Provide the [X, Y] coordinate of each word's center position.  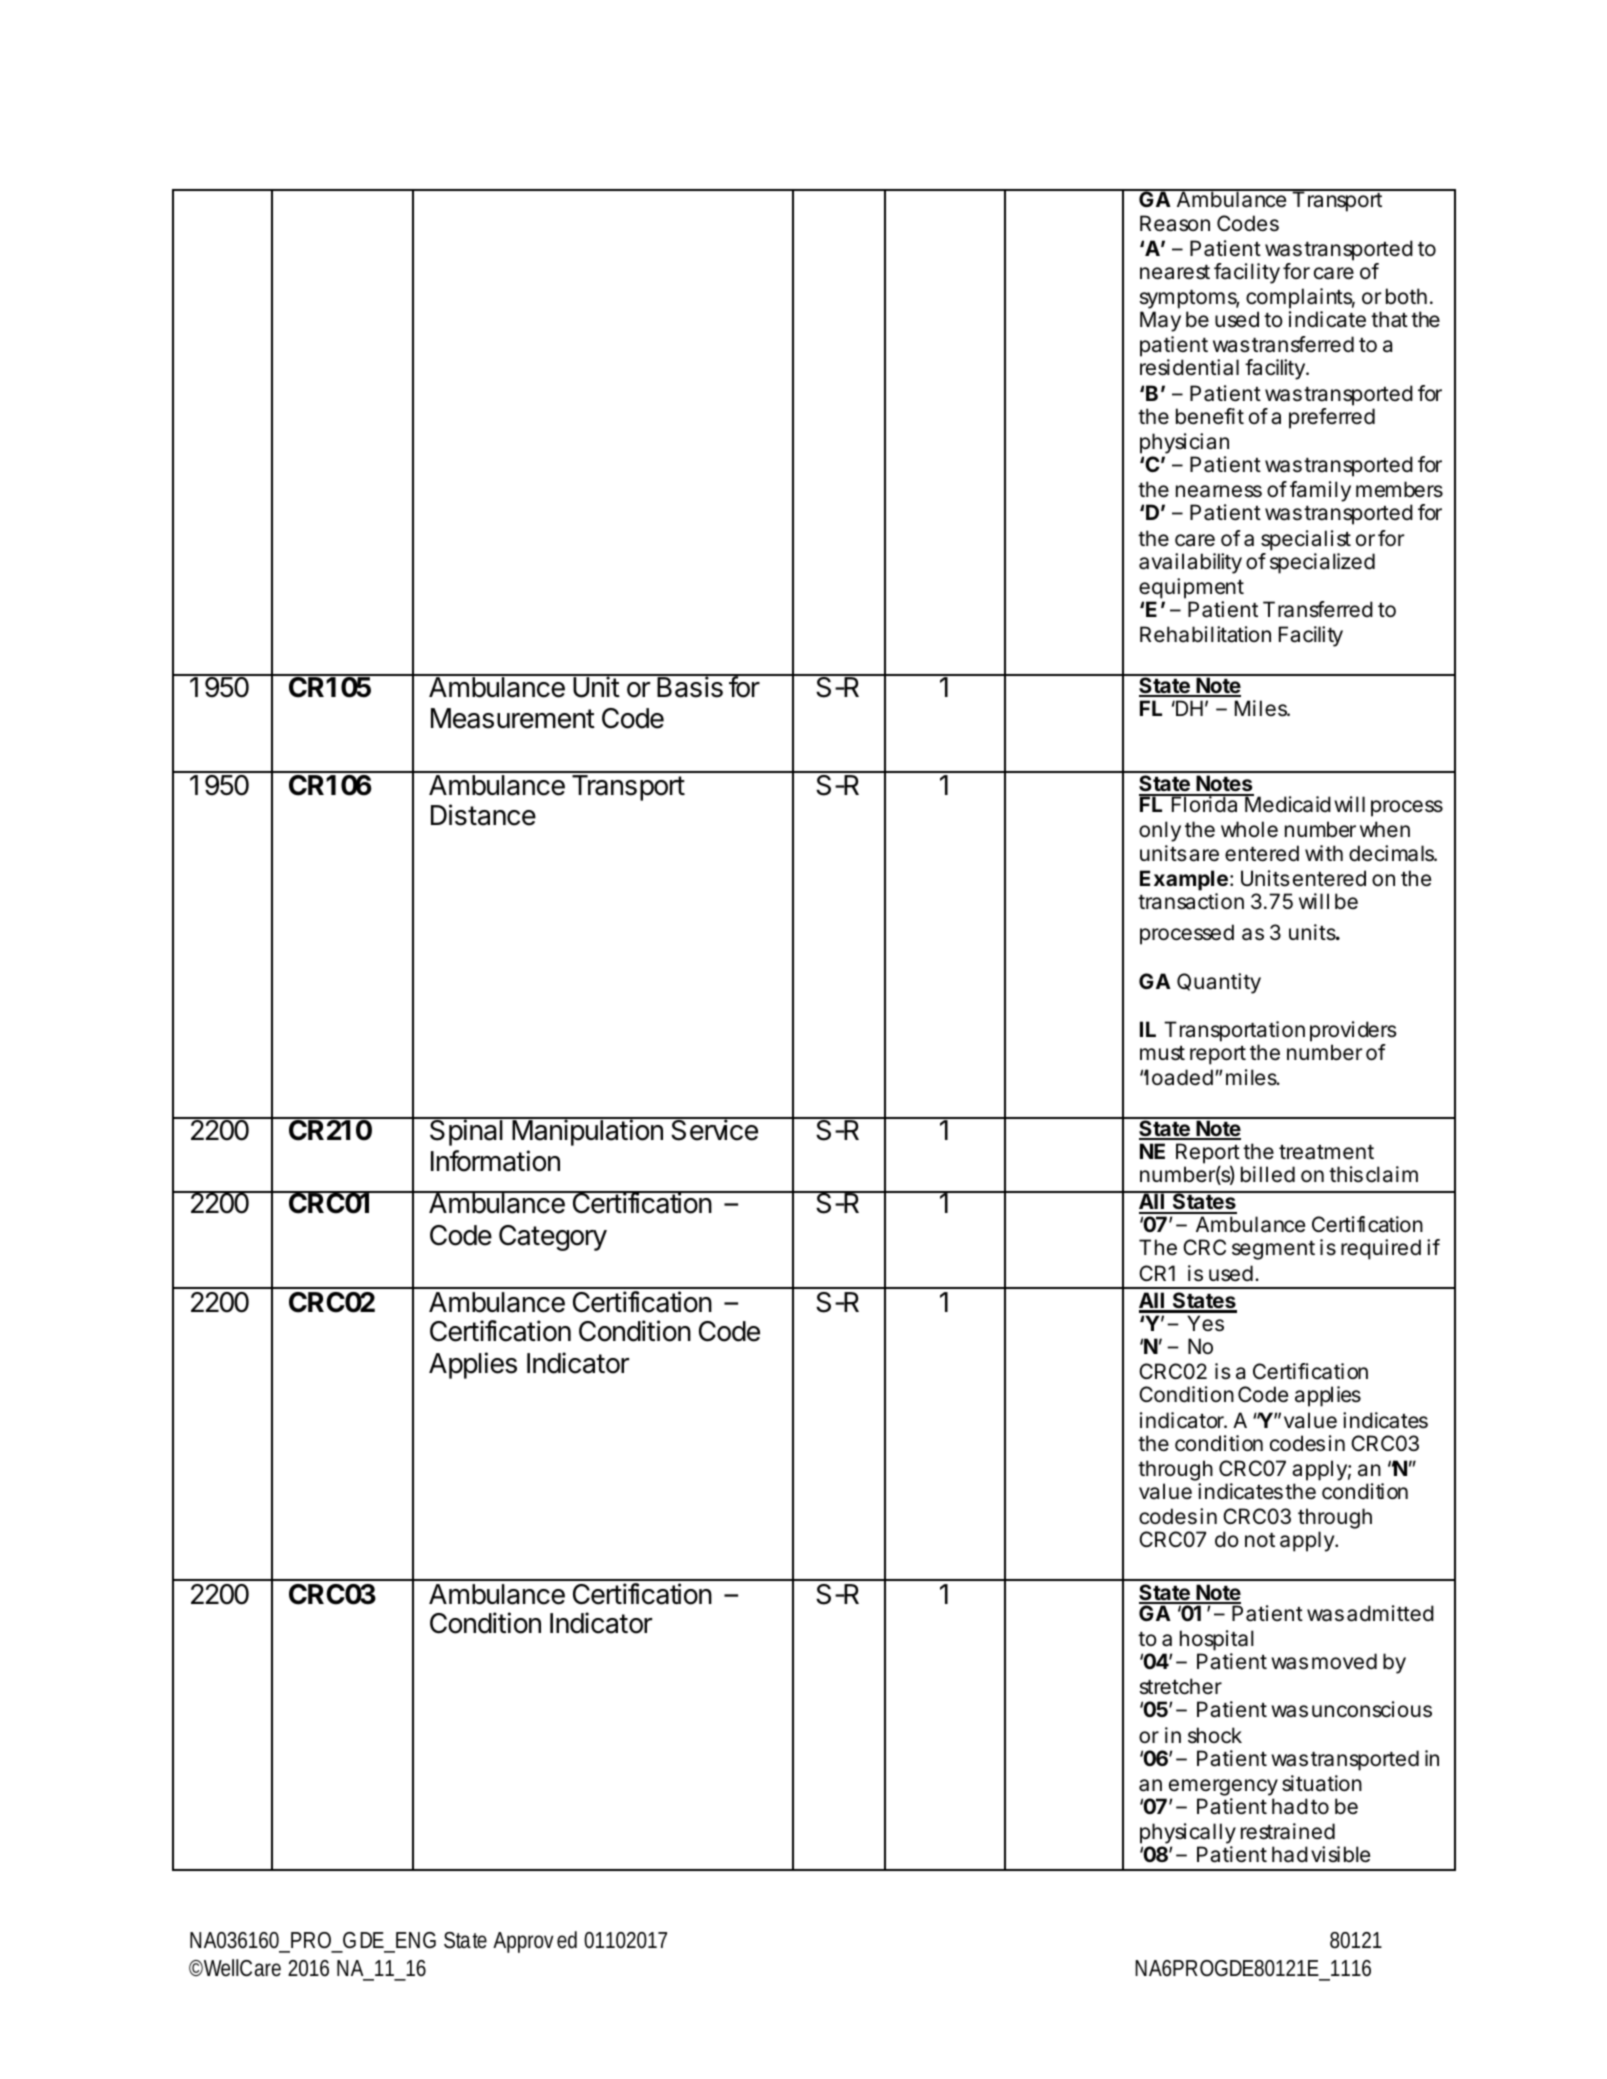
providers [1353, 1031]
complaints [1300, 298]
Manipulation [587, 1132]
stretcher [1180, 1686]
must [1162, 1053]
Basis [690, 686]
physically [1188, 1835]
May [1160, 321]
